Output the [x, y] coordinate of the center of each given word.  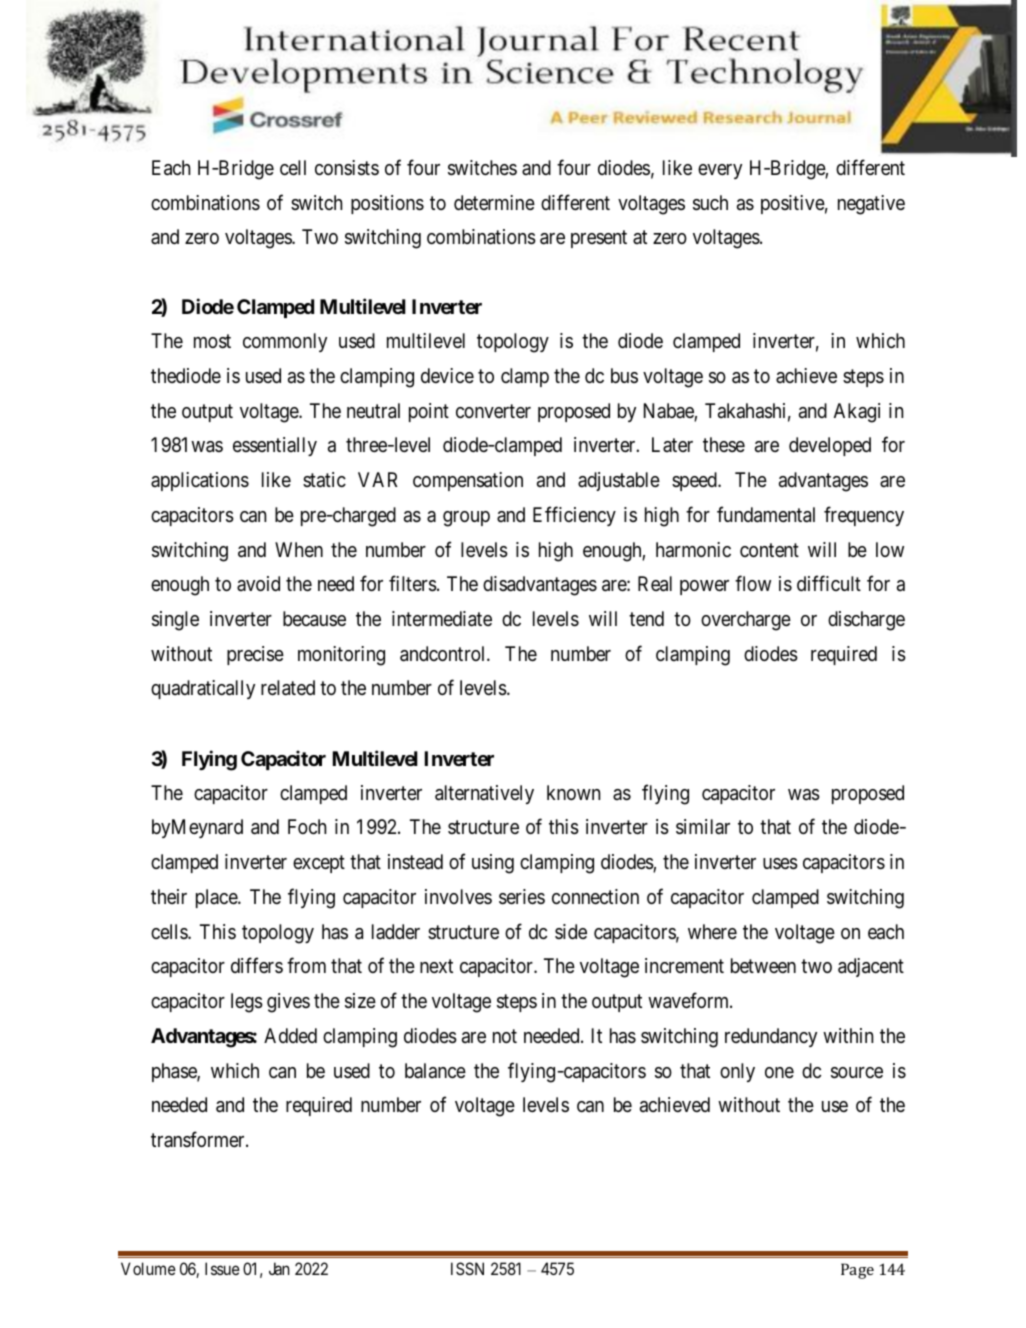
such [710, 203]
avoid [258, 583]
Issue [222, 1268]
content [769, 550]
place [217, 898]
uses [780, 864]
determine [494, 202]
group [466, 519]
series [522, 897]
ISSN [467, 1268]
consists [347, 168]
